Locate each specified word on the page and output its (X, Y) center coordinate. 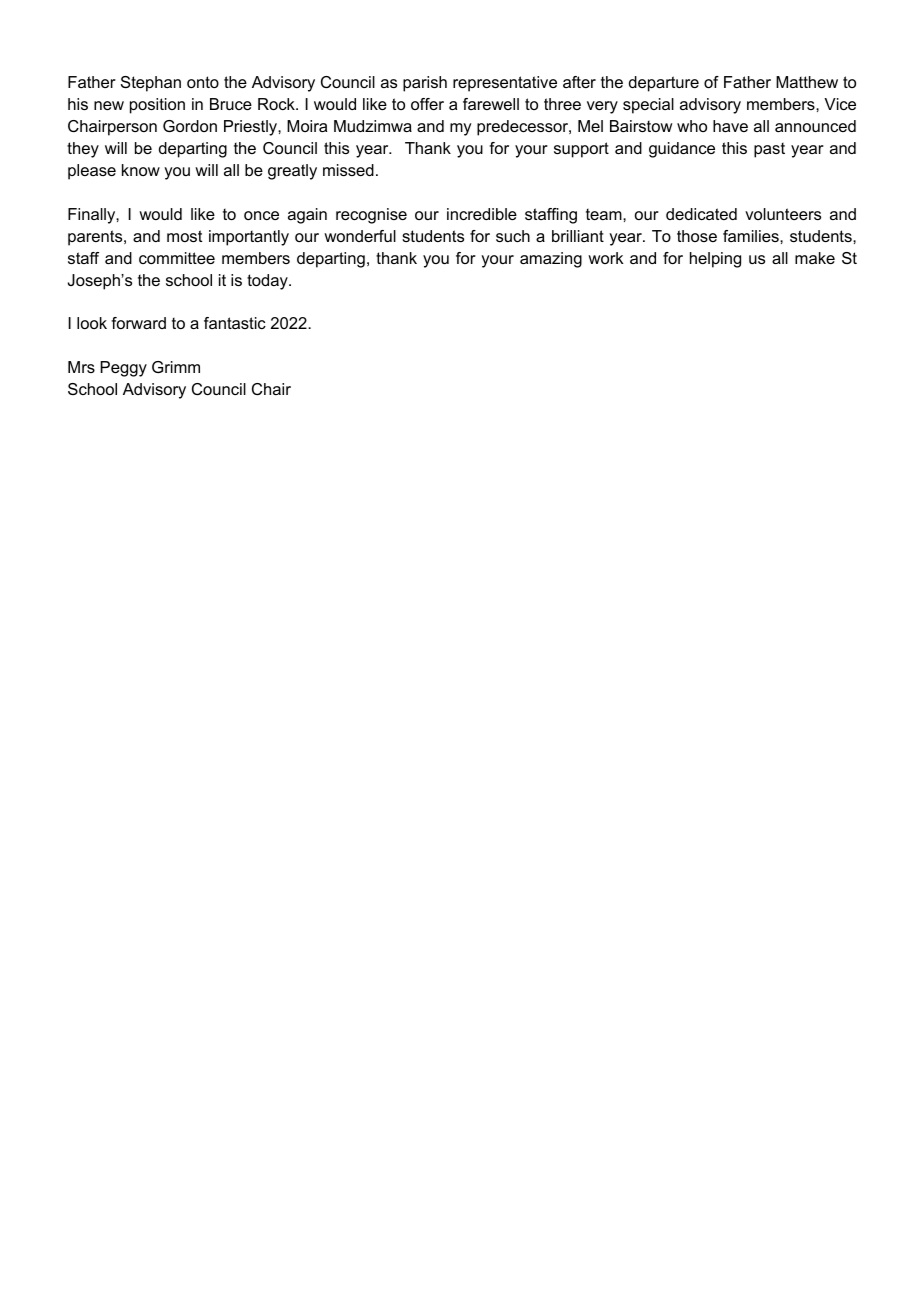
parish (425, 84)
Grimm (176, 367)
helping (715, 260)
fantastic (235, 323)
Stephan (151, 84)
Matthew (807, 82)
